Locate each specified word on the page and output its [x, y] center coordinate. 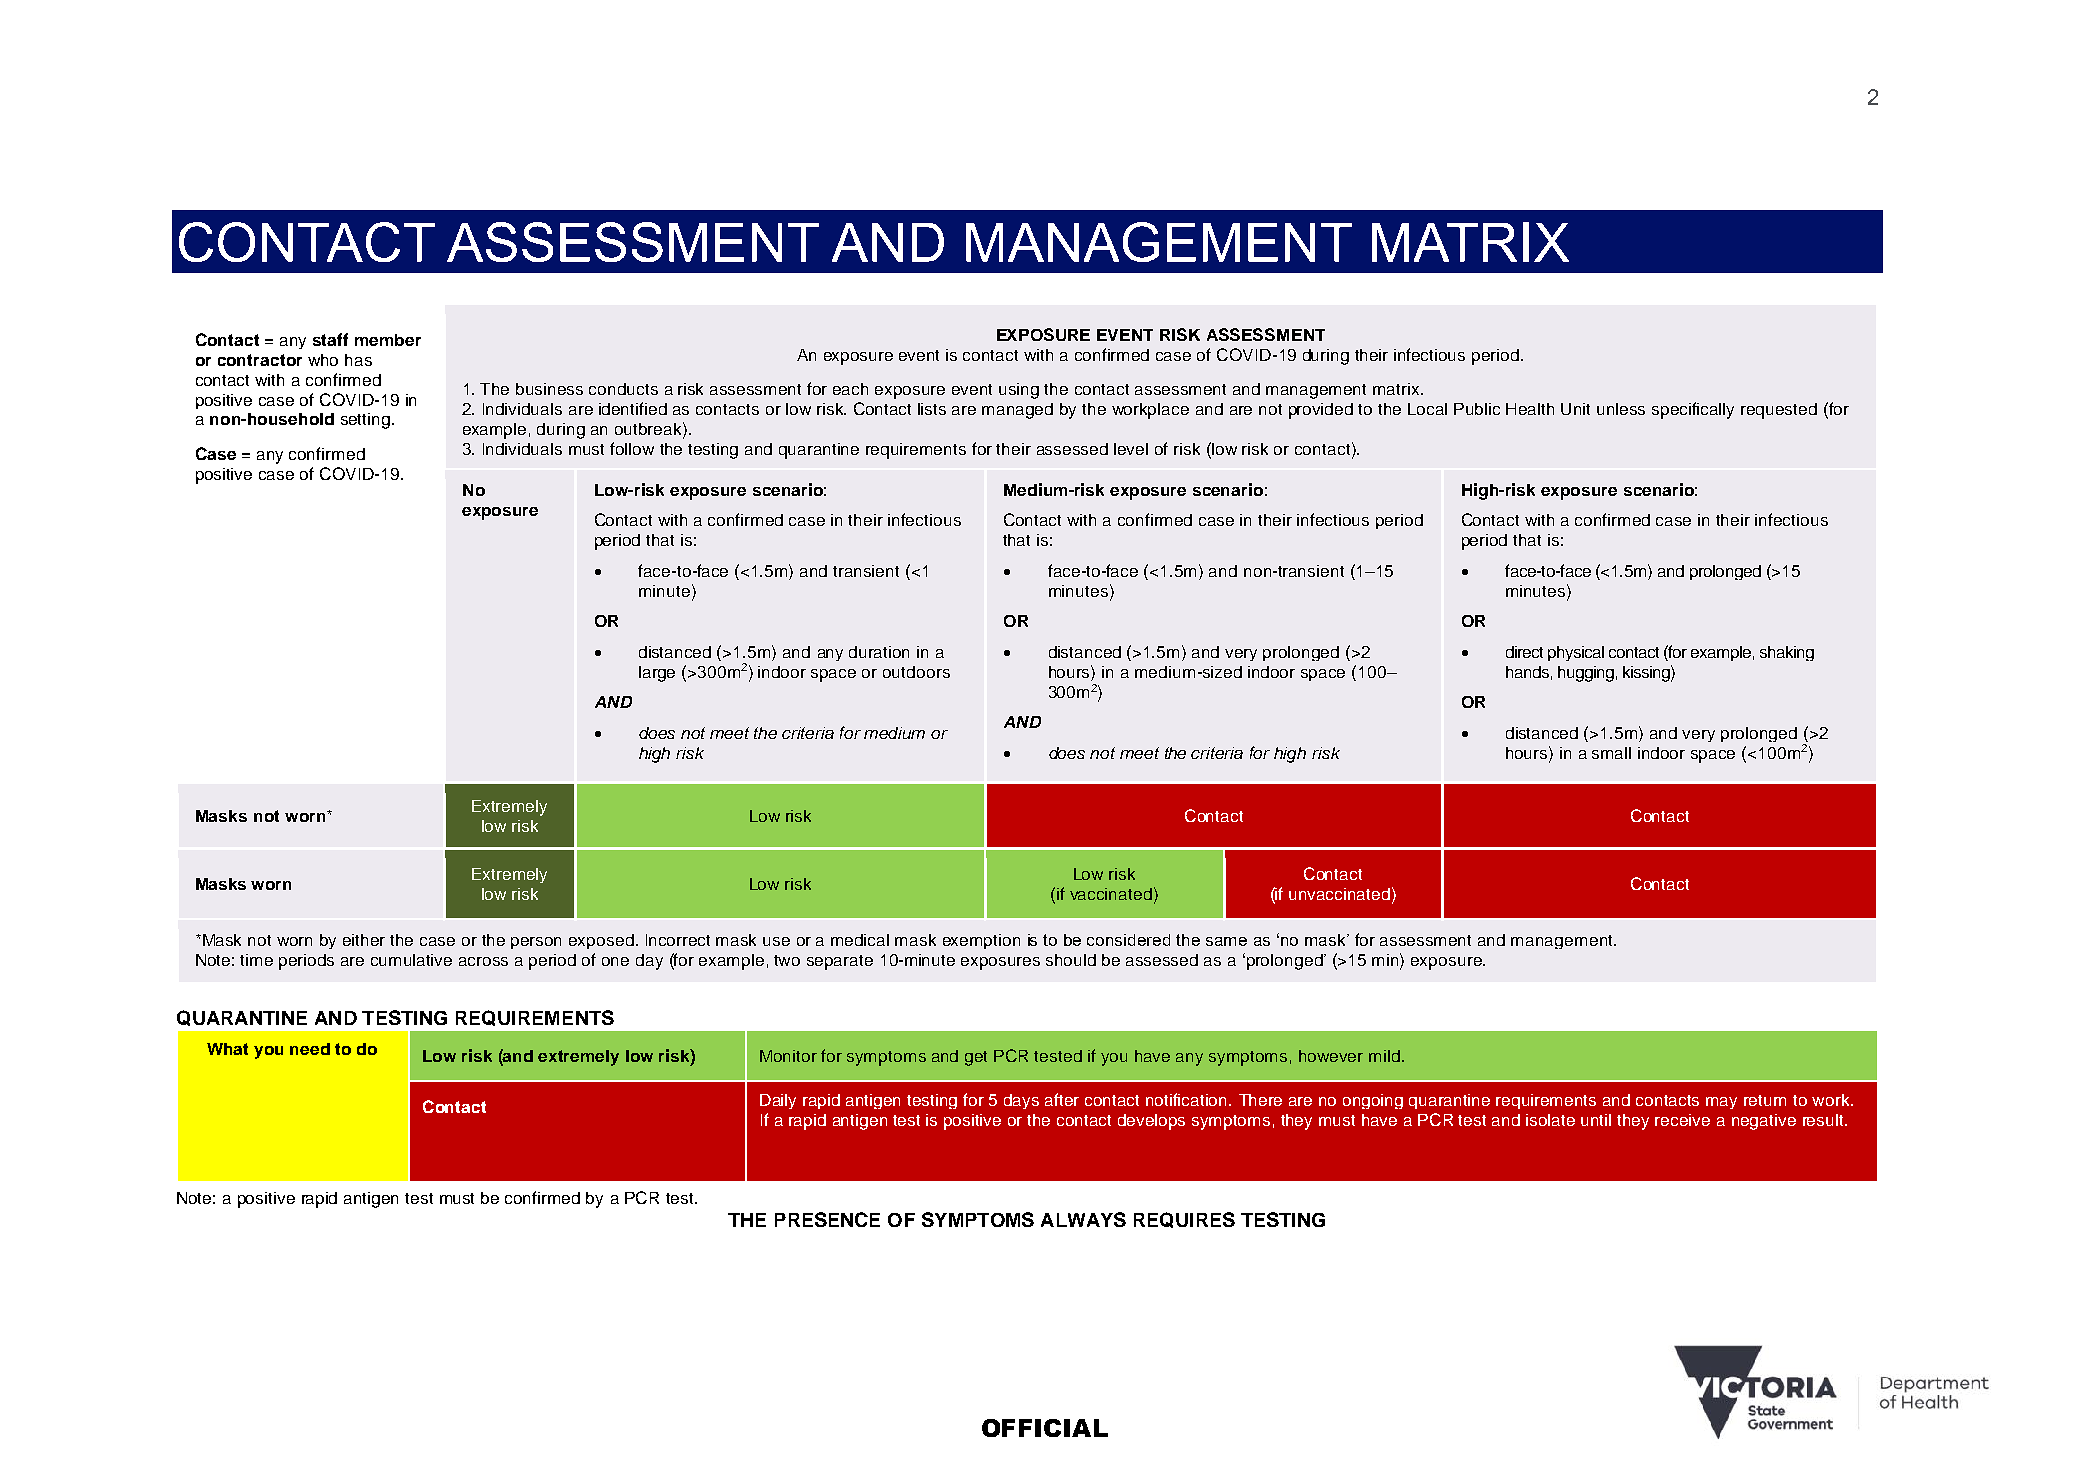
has [358, 360]
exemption [981, 941]
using [1019, 391]
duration [879, 652]
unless [1621, 409]
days [1021, 1101]
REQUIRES [1184, 1220]
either [364, 940]
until [1596, 1120]
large [657, 674]
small [1611, 753]
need [310, 1049]
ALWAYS [1083, 1219]
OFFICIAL [1045, 1428]
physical [1576, 653]
